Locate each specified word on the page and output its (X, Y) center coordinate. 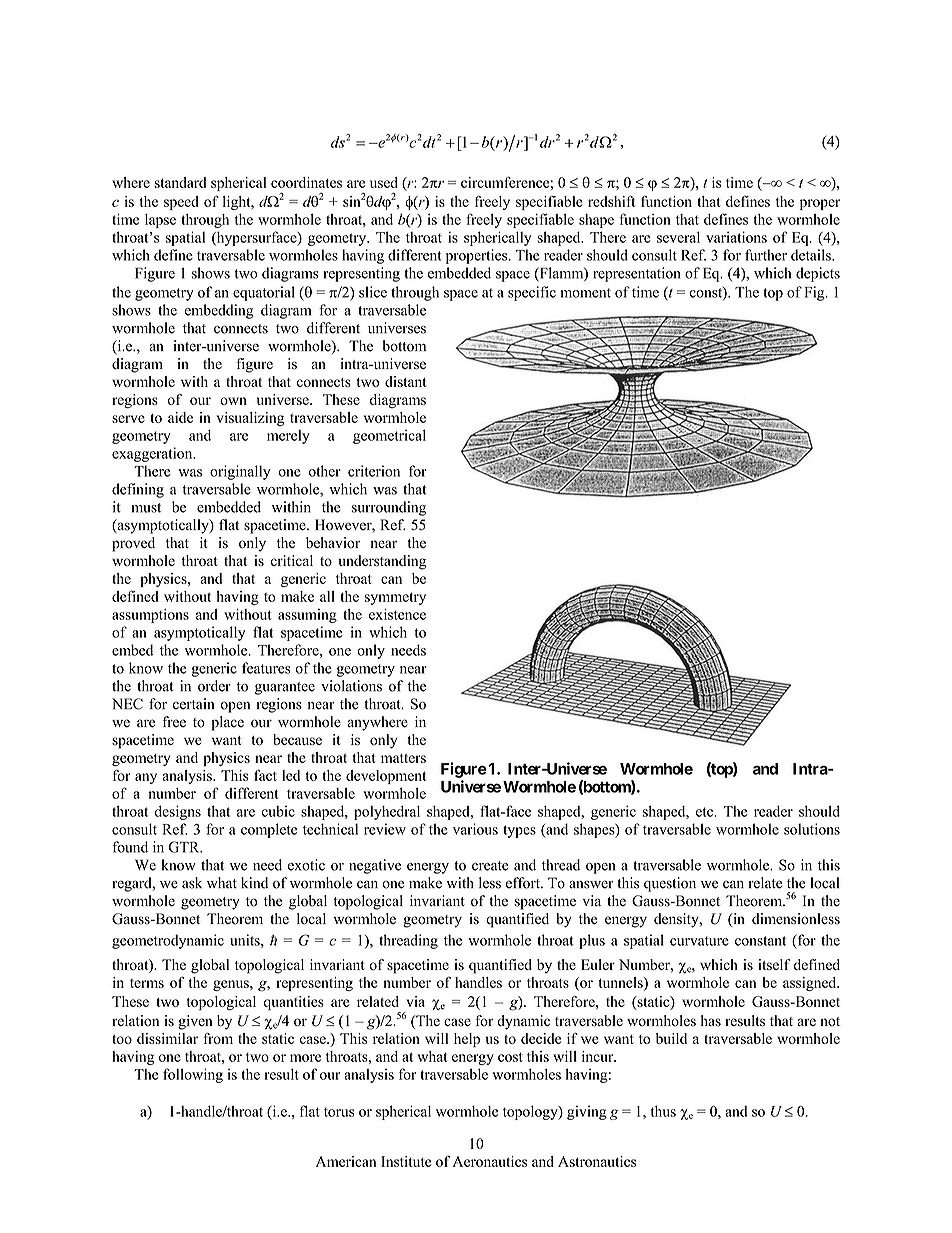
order (214, 686)
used (384, 182)
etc (705, 812)
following (193, 1075)
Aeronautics (490, 1161)
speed (181, 203)
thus (663, 1111)
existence (397, 614)
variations (736, 237)
